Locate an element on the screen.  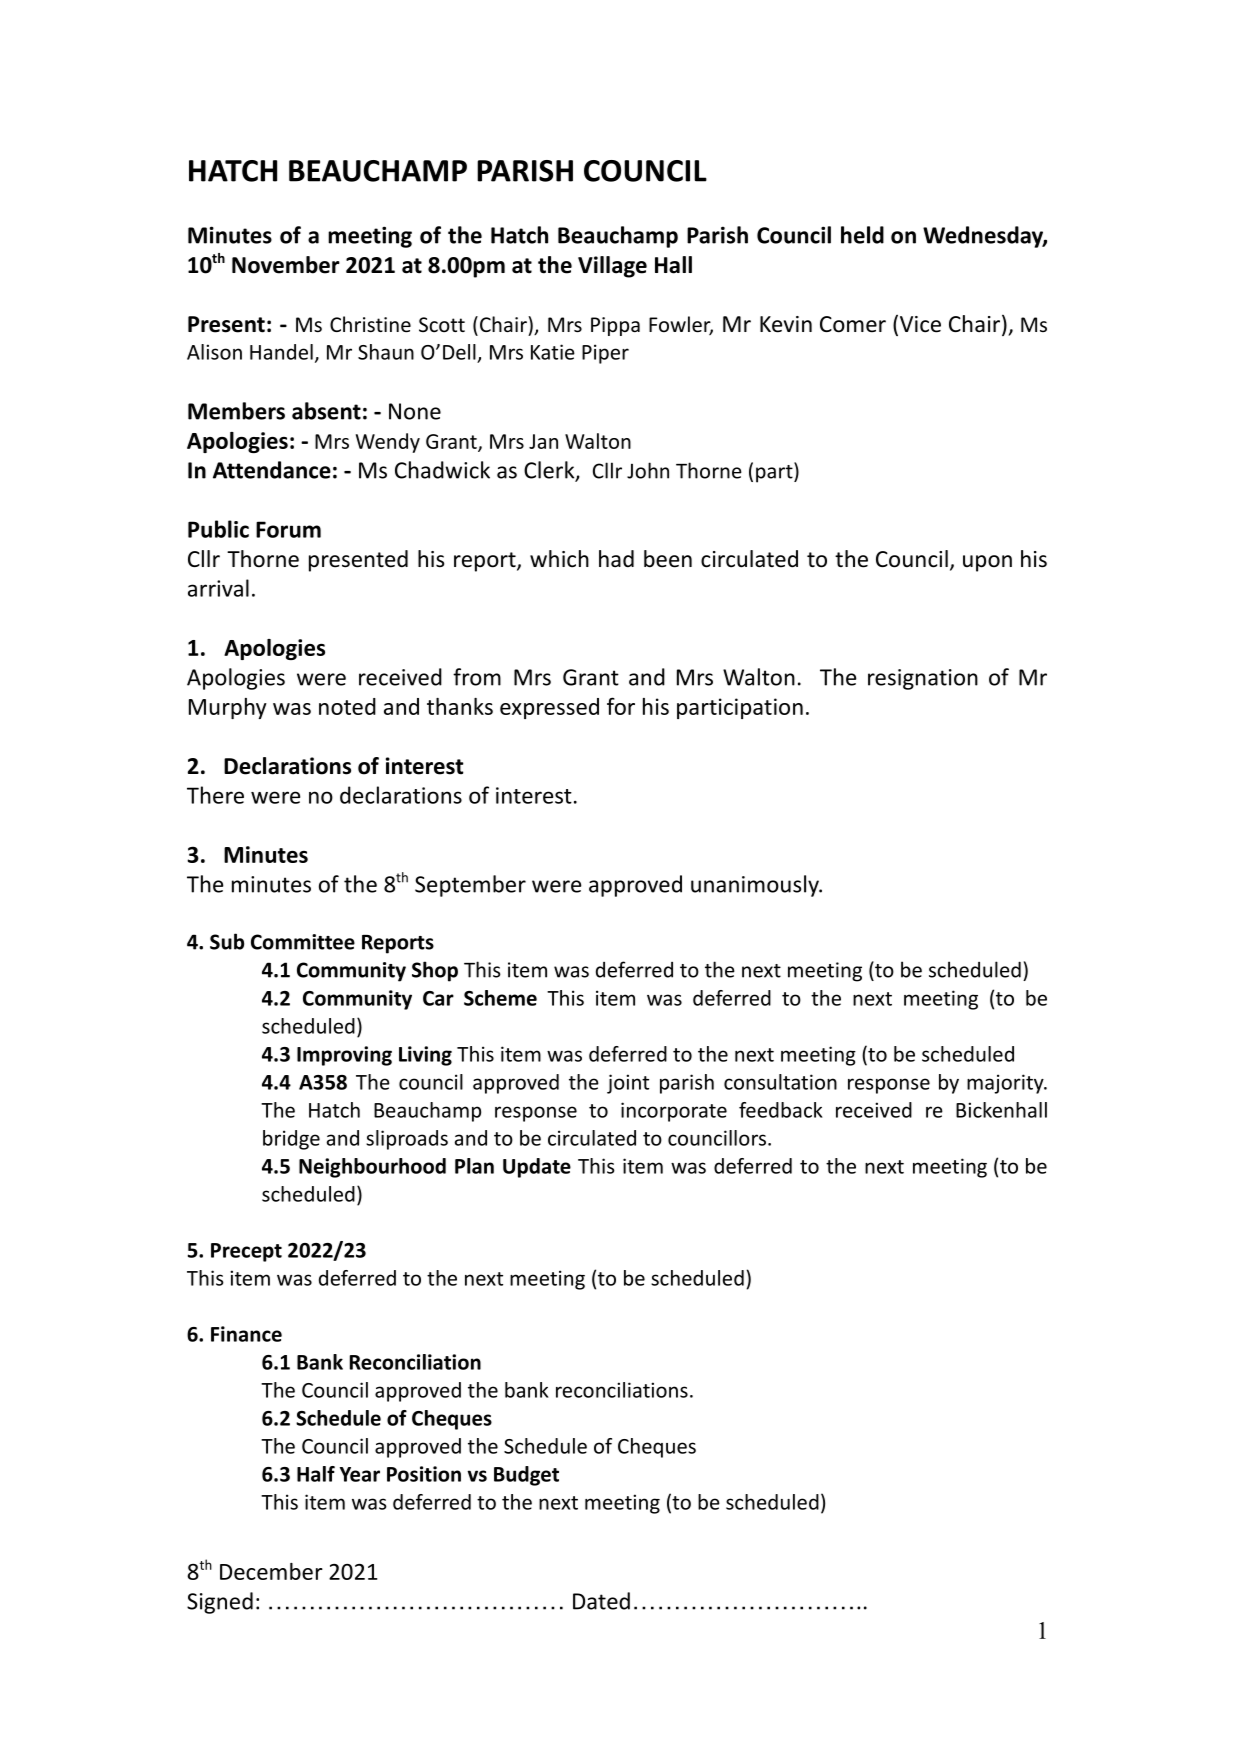
December is located at coordinates (271, 1571).
